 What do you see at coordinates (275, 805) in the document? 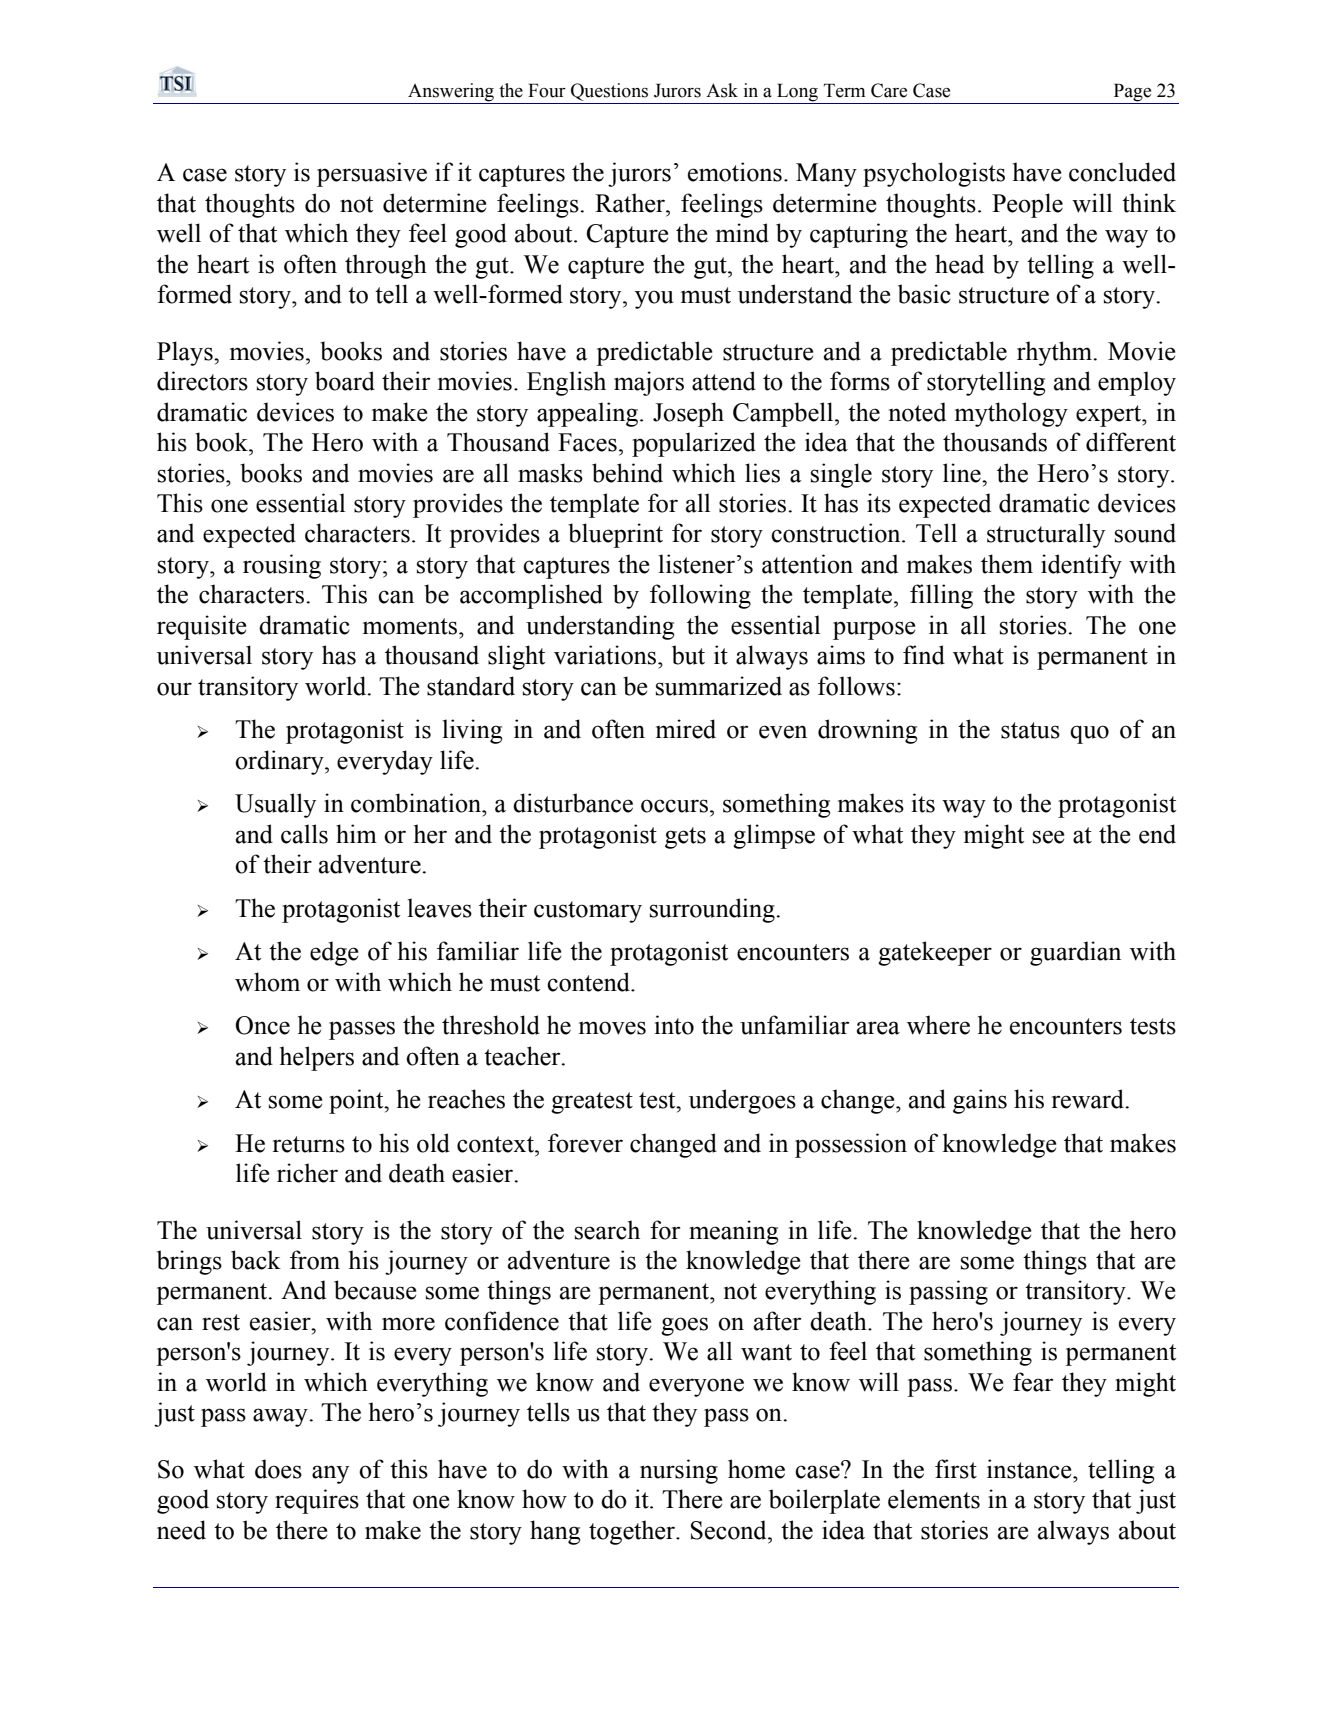
I see `Usually` at bounding box center [275, 805].
